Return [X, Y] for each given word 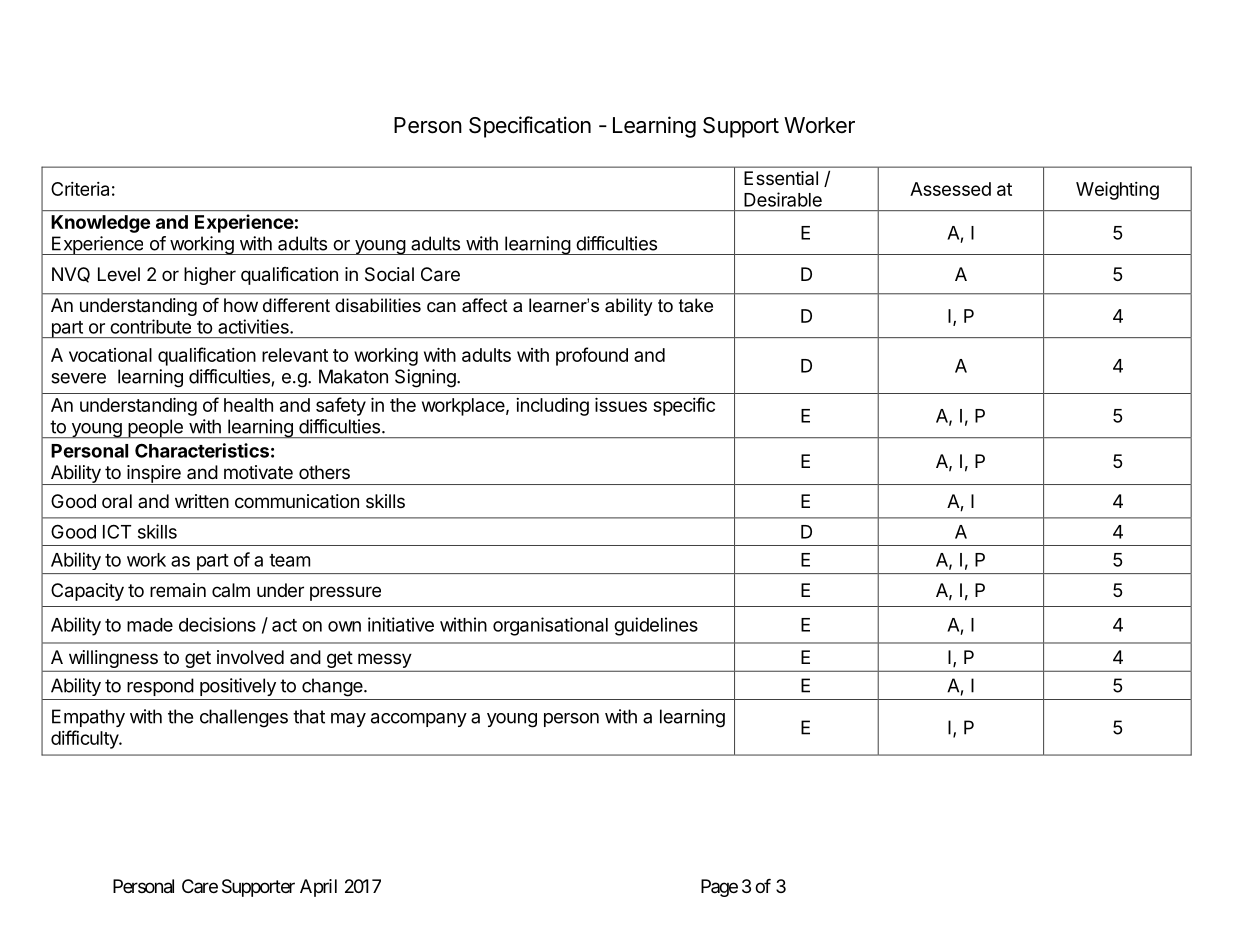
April [318, 888]
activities [254, 326]
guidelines [656, 626]
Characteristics [202, 450]
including [552, 407]
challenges [244, 718]
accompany [419, 720]
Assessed [950, 189]
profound [592, 356]
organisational [550, 626]
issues [621, 405]
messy [384, 660]
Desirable [783, 199]
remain [178, 590]
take [696, 305]
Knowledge [100, 224]
